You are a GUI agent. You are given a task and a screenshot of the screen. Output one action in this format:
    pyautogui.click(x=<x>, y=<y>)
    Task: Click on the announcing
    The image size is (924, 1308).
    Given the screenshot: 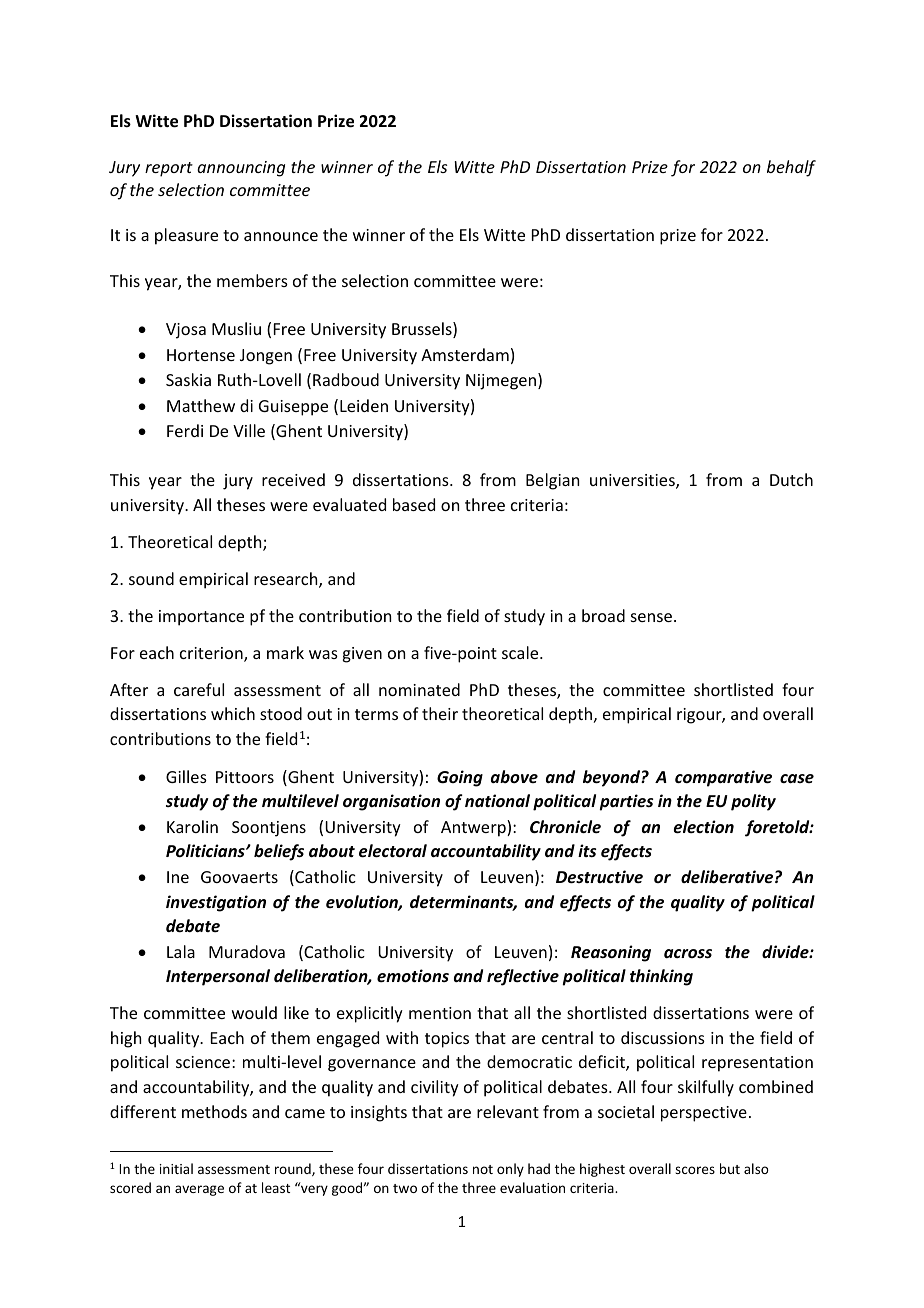 What is the action you would take?
    pyautogui.click(x=241, y=169)
